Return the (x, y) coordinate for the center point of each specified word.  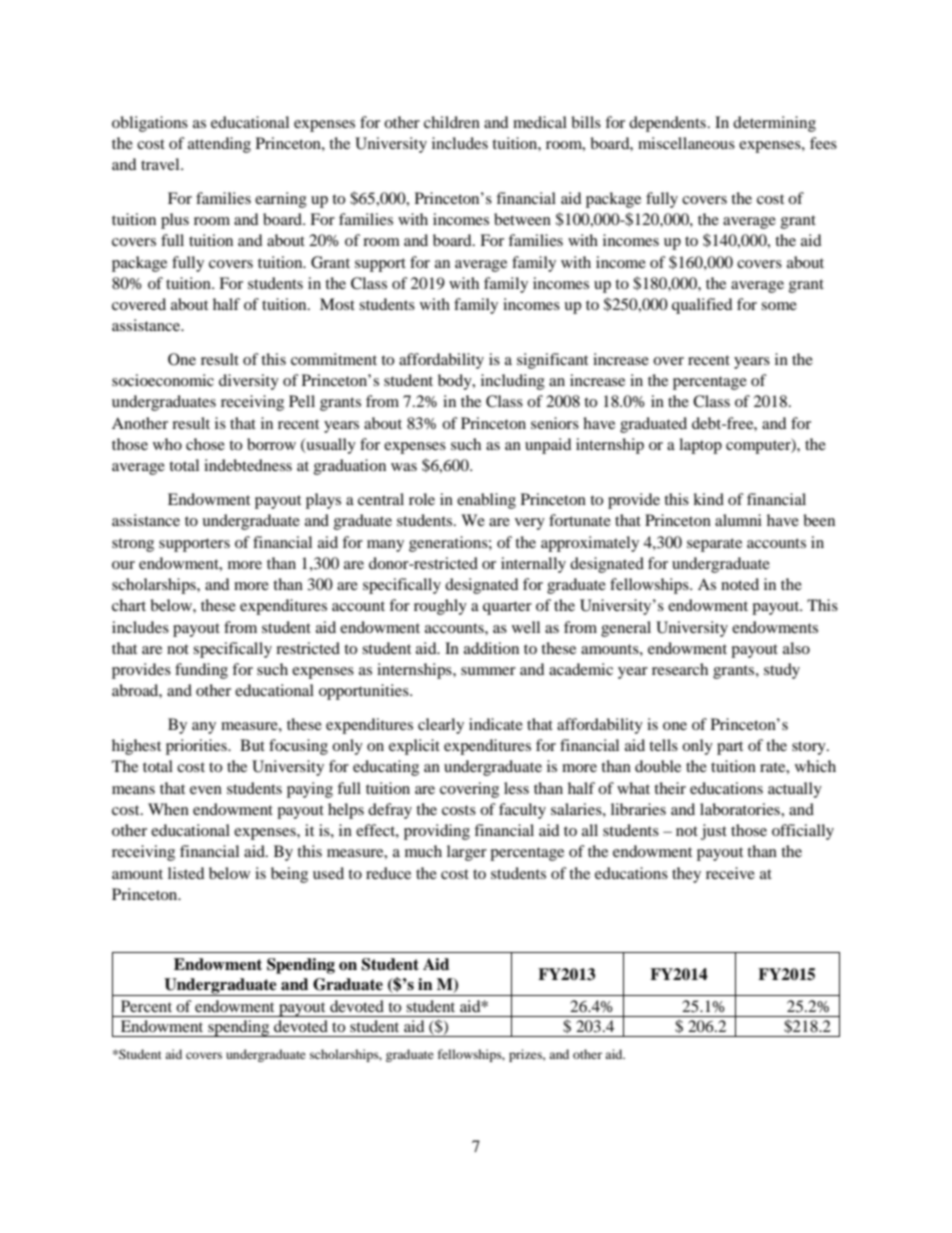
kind (708, 499)
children (452, 122)
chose (205, 444)
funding (201, 671)
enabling (486, 501)
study (782, 671)
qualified (702, 306)
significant (552, 361)
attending (219, 145)
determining (774, 124)
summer (488, 671)
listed (186, 873)
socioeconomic (163, 380)
